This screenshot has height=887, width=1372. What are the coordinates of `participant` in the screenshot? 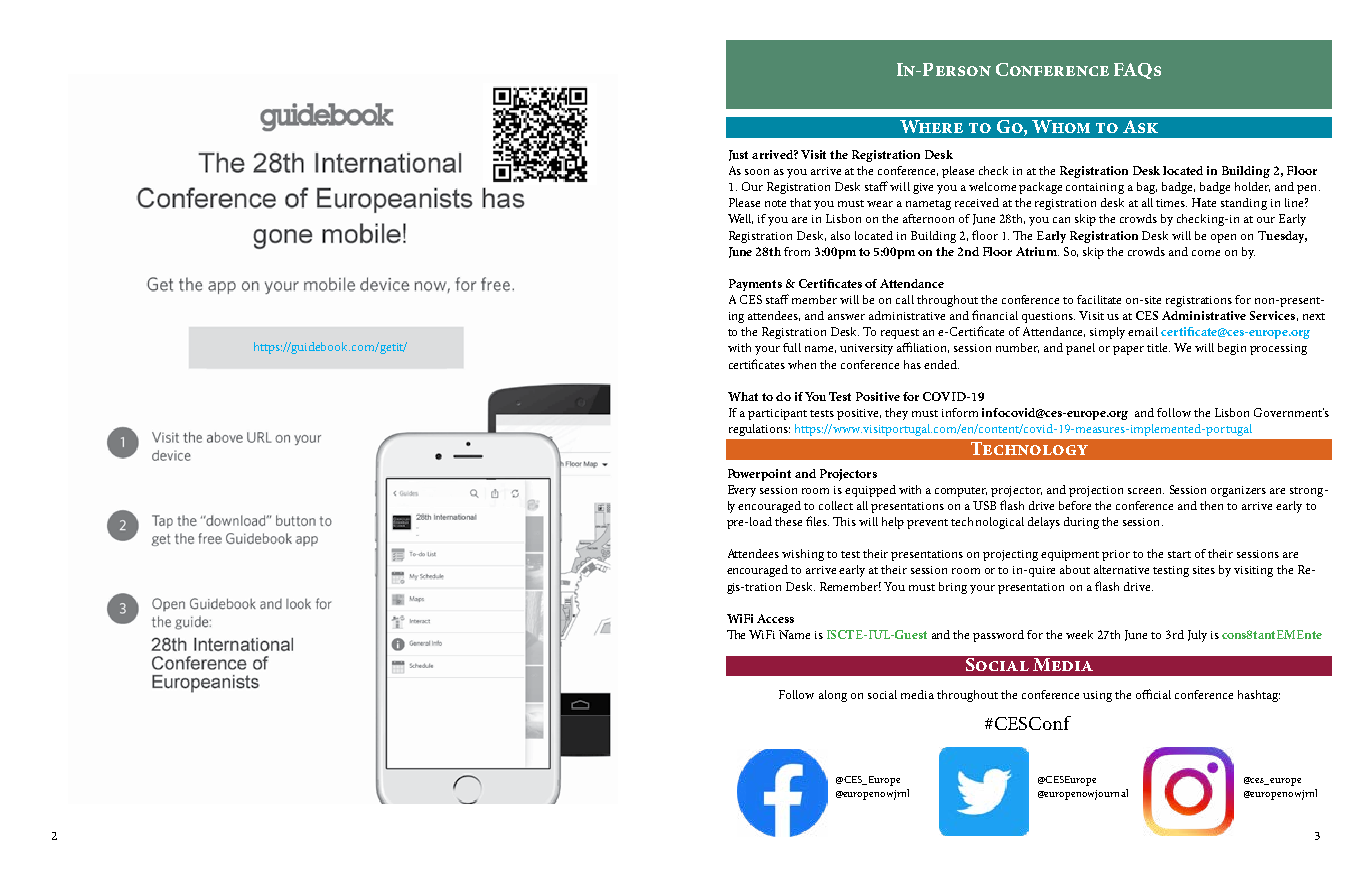 It's located at (777, 414).
